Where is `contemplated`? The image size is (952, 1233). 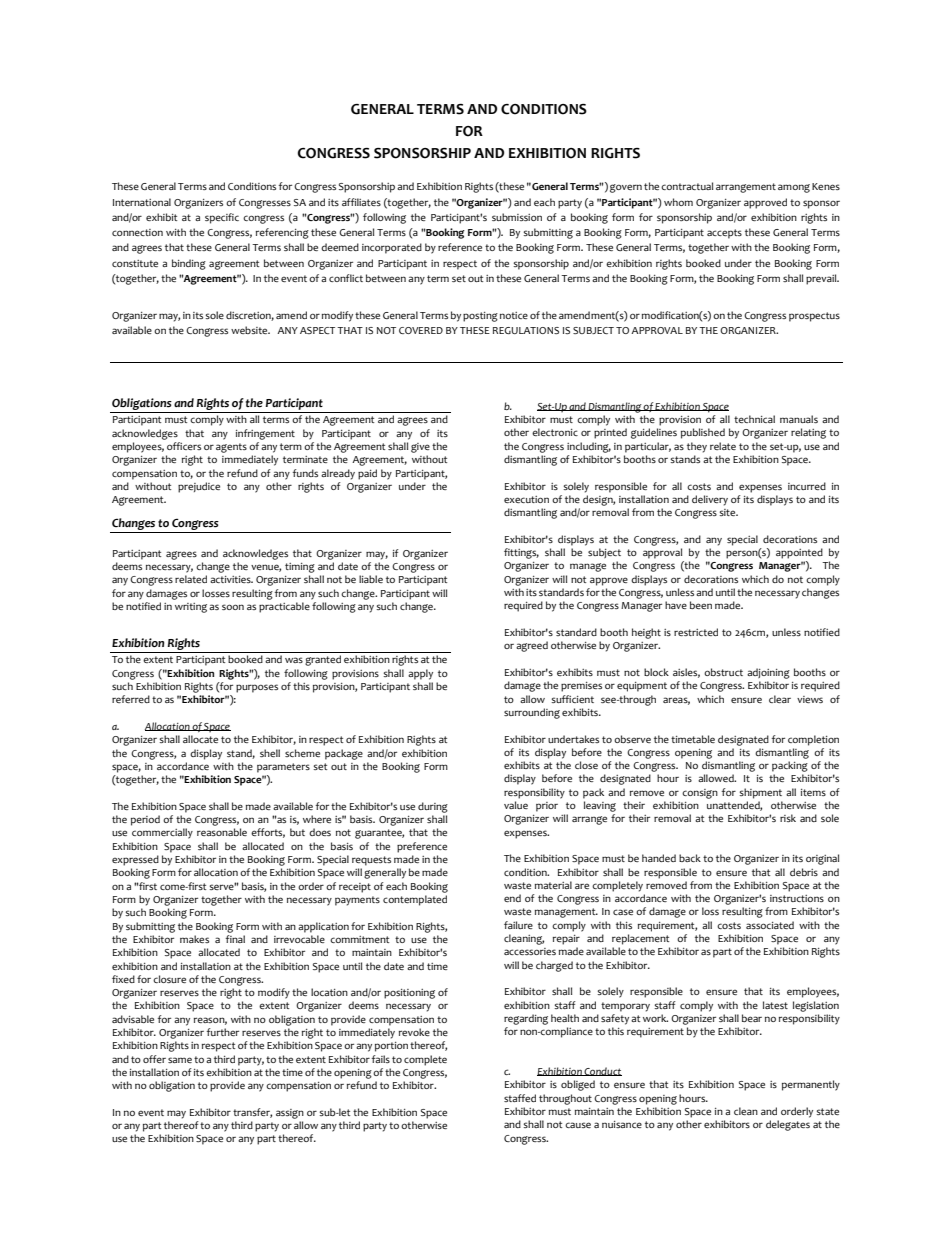 contemplated is located at coordinates (415, 900).
